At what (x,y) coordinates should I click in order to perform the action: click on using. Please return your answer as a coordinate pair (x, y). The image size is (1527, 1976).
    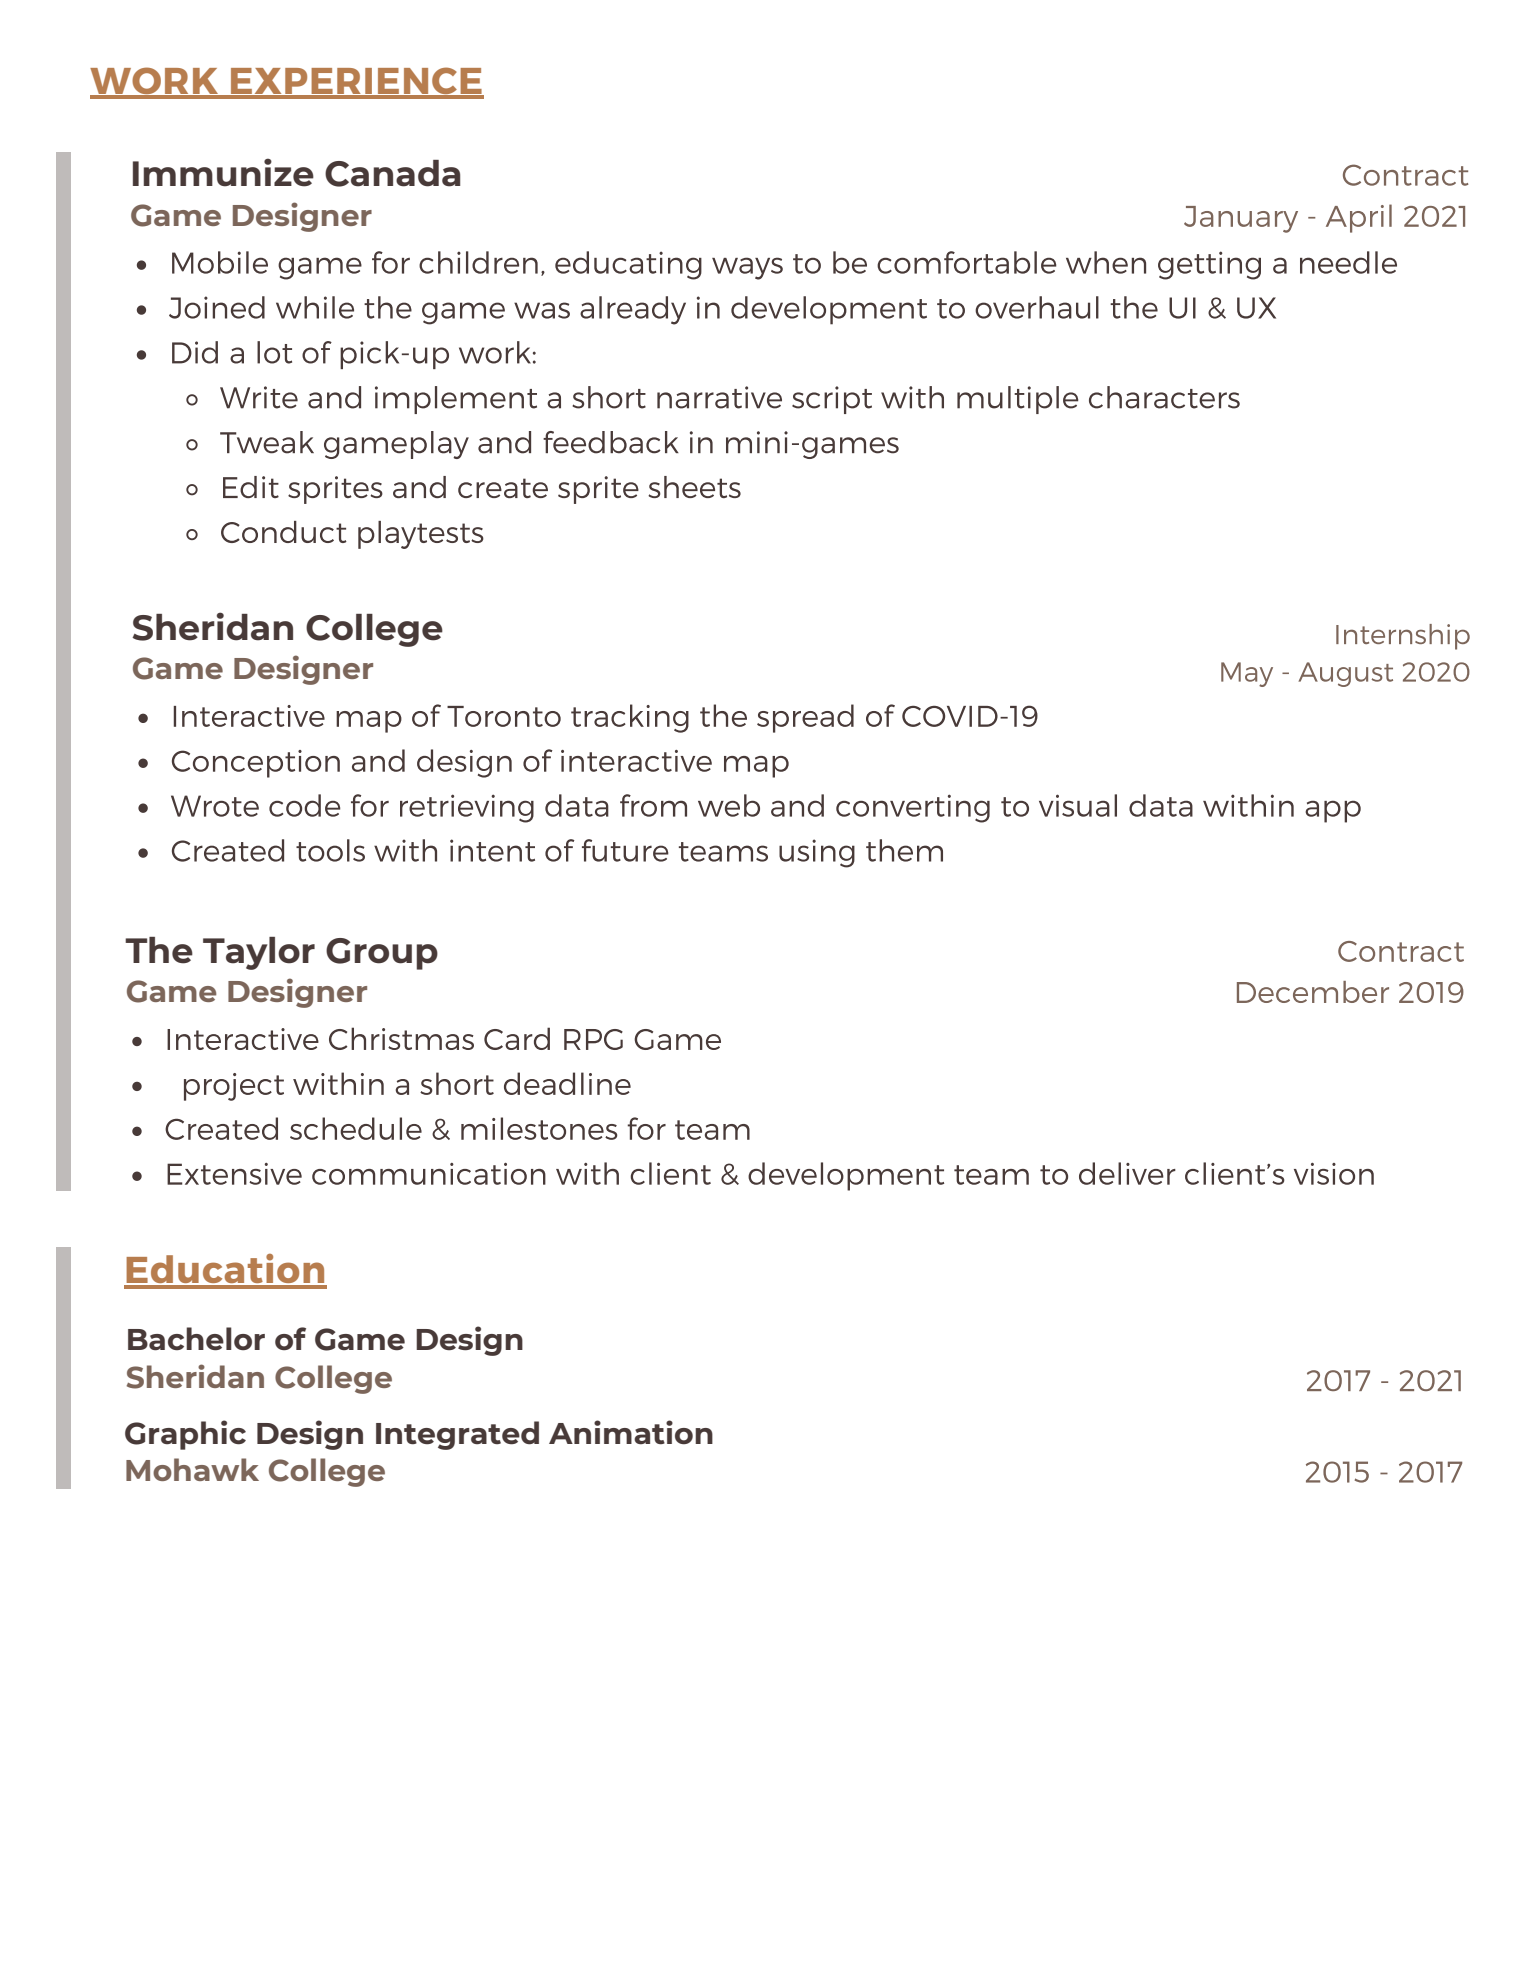
    Looking at the image, I should click on (817, 853).
